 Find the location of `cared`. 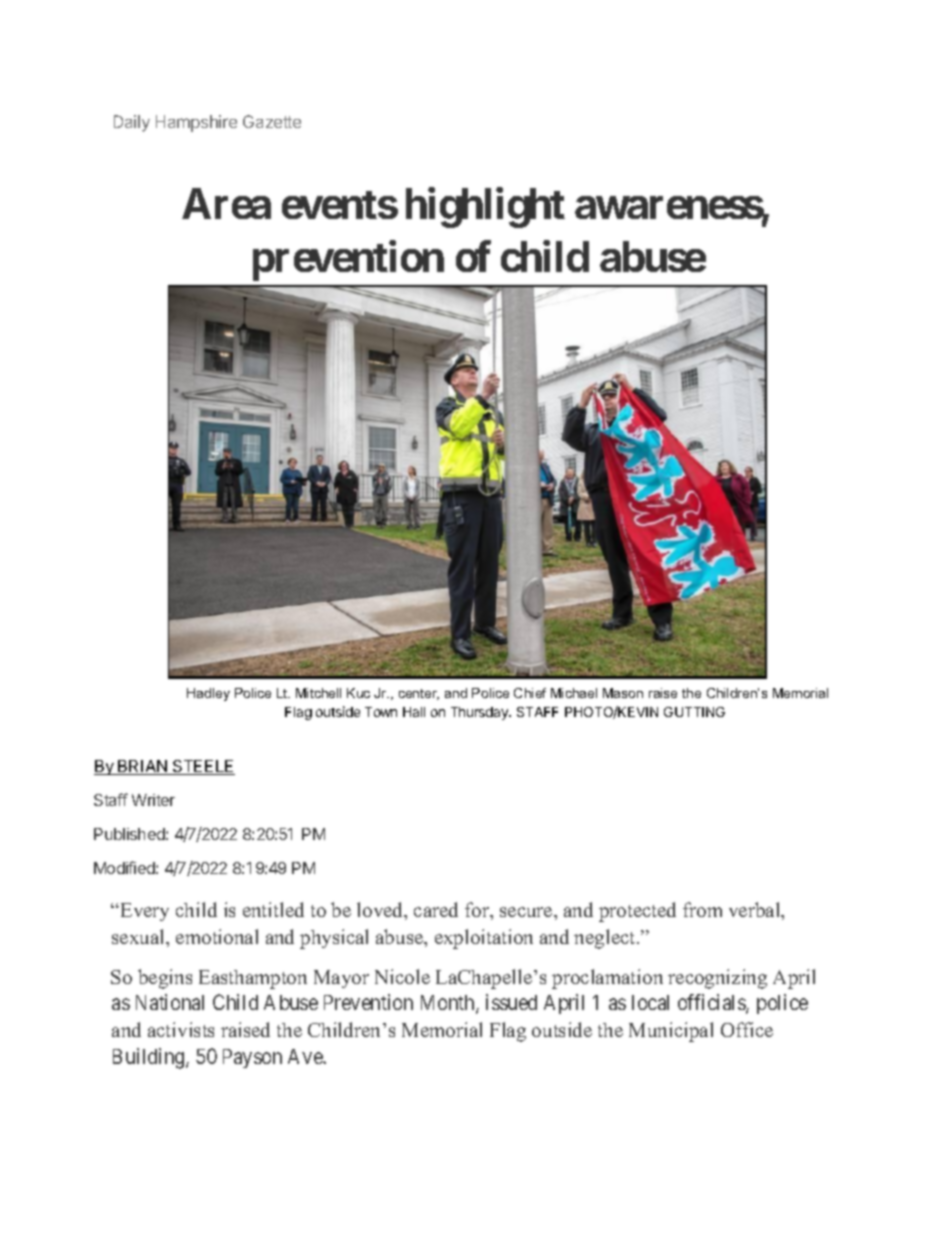

cared is located at coordinates (436, 909).
